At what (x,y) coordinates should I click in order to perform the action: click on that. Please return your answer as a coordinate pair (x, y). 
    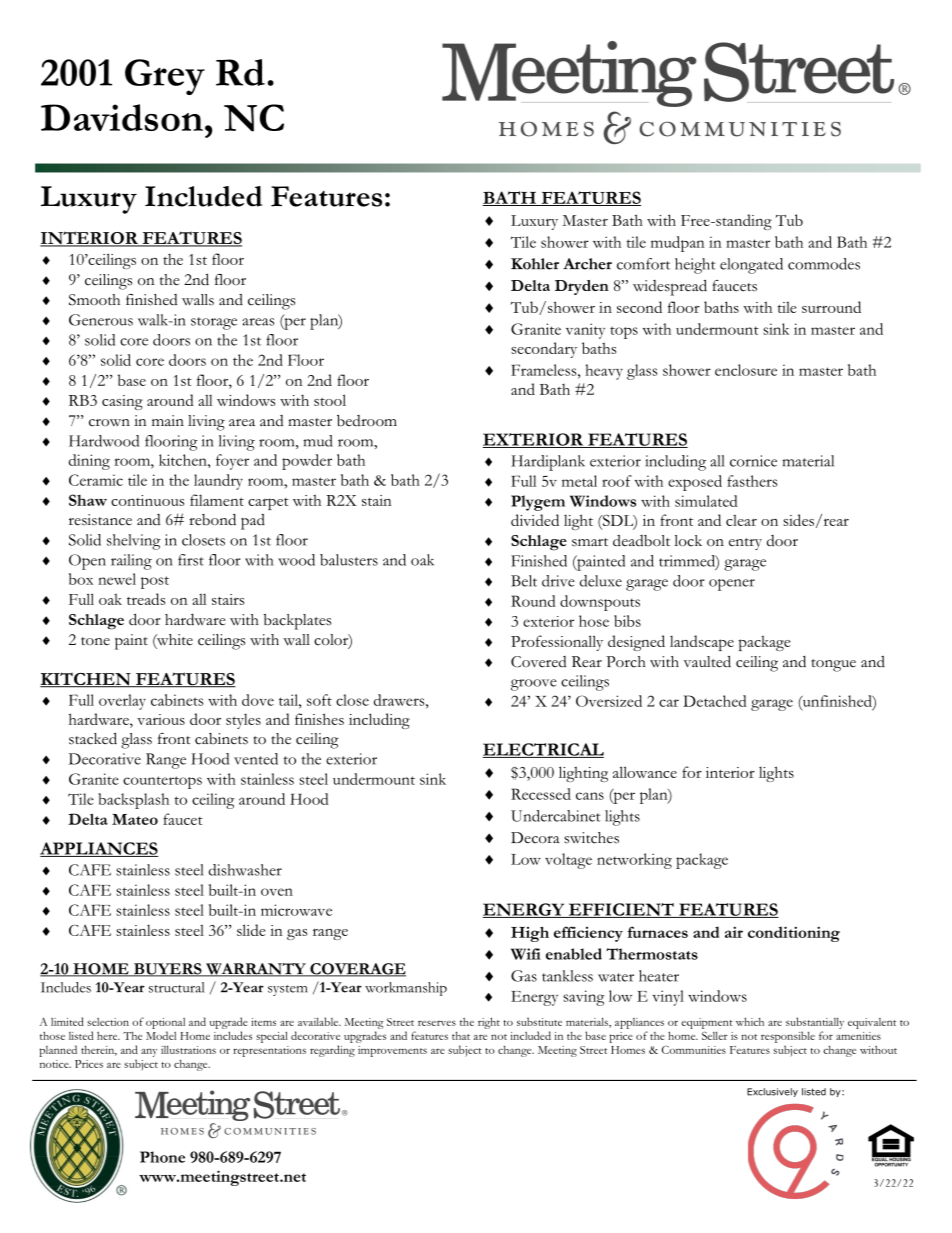
    Looking at the image, I should click on (461, 1036).
